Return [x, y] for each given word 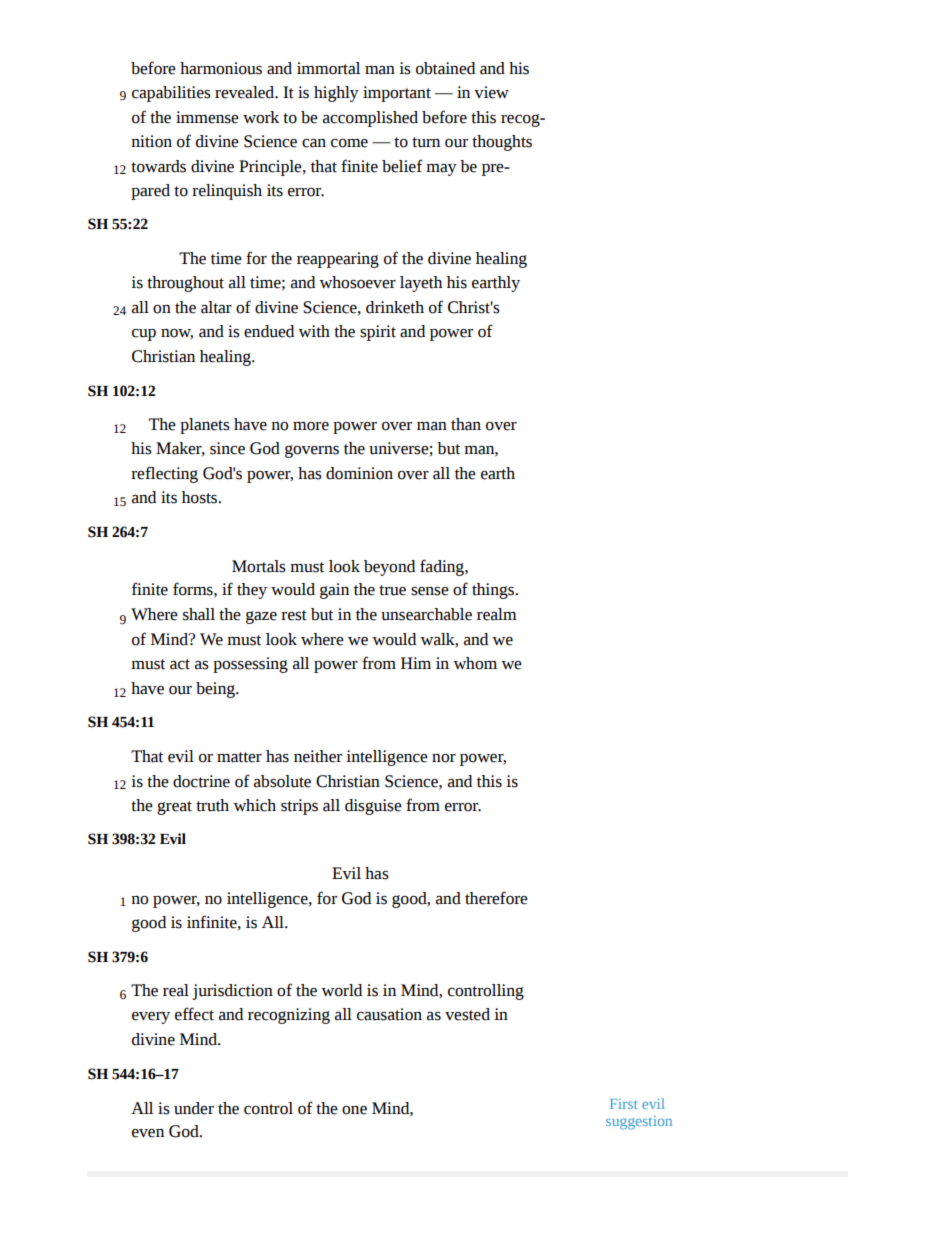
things [494, 591]
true [392, 590]
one [354, 1110]
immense [207, 117]
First [623, 1104]
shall [199, 614]
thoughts [502, 143]
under [194, 1108]
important [397, 94]
